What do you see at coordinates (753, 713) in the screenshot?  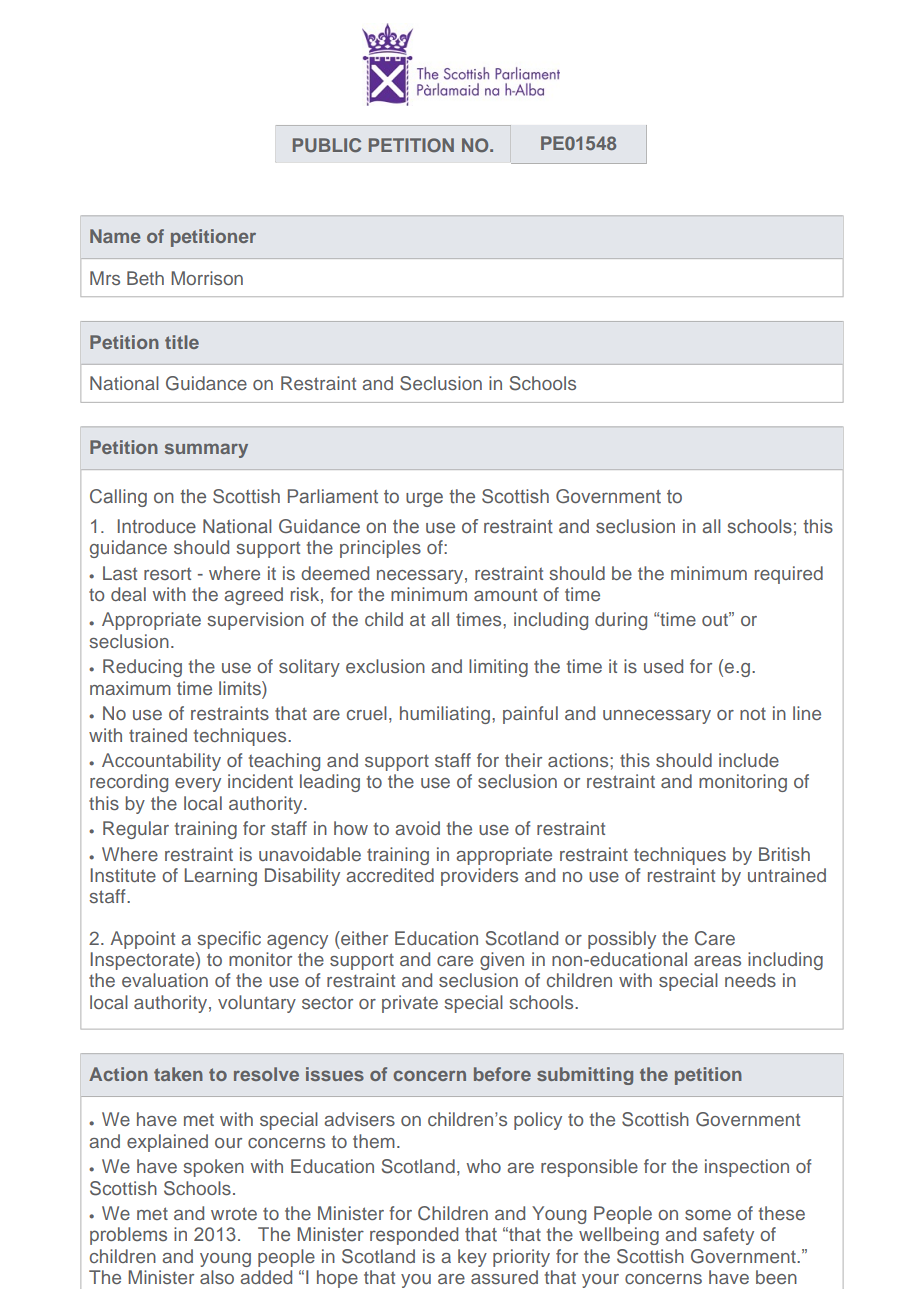 I see `not` at bounding box center [753, 713].
